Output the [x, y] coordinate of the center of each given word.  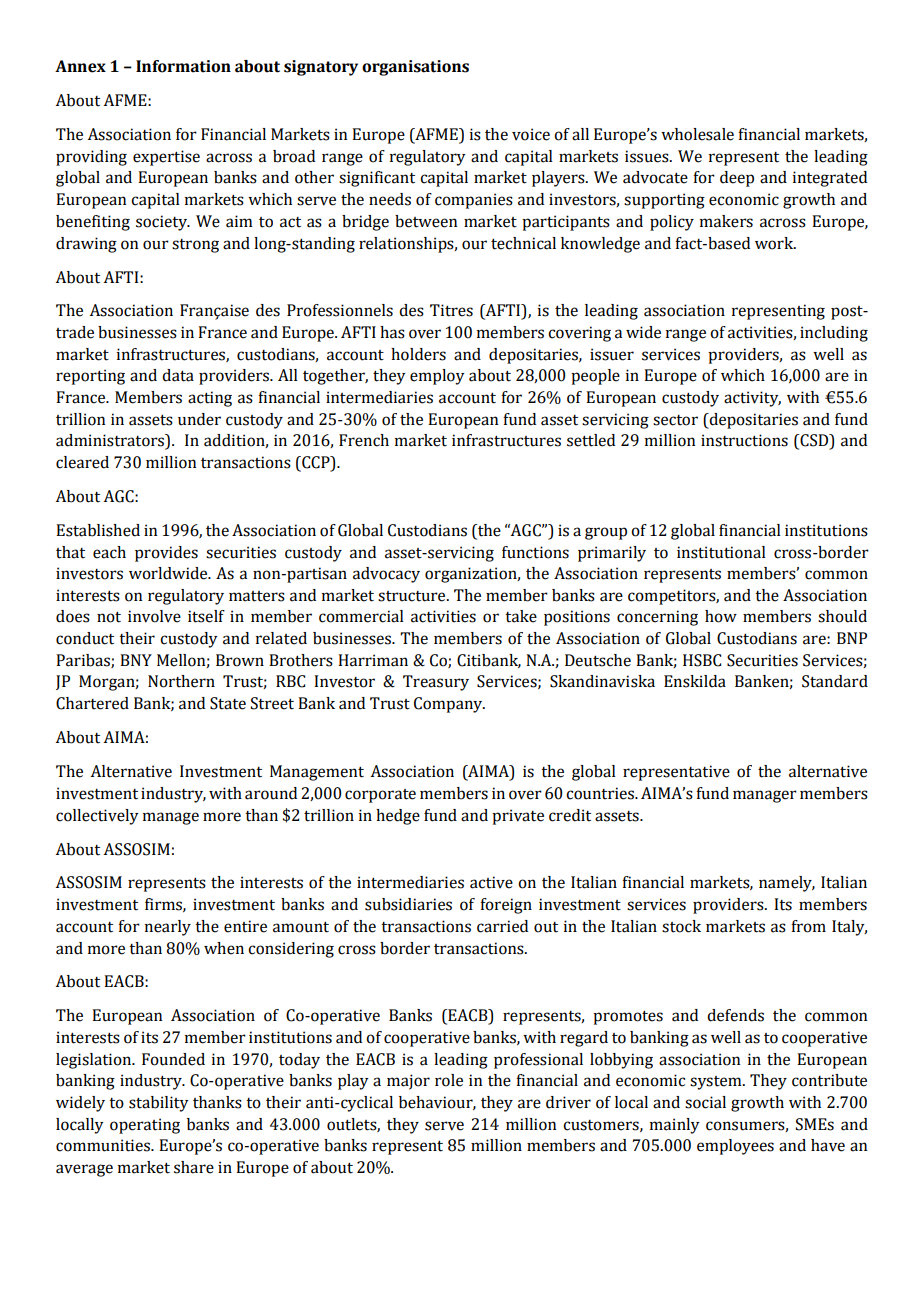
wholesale [697, 134]
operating [145, 1126]
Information [183, 66]
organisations [415, 68]
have [828, 1145]
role [449, 1080]
